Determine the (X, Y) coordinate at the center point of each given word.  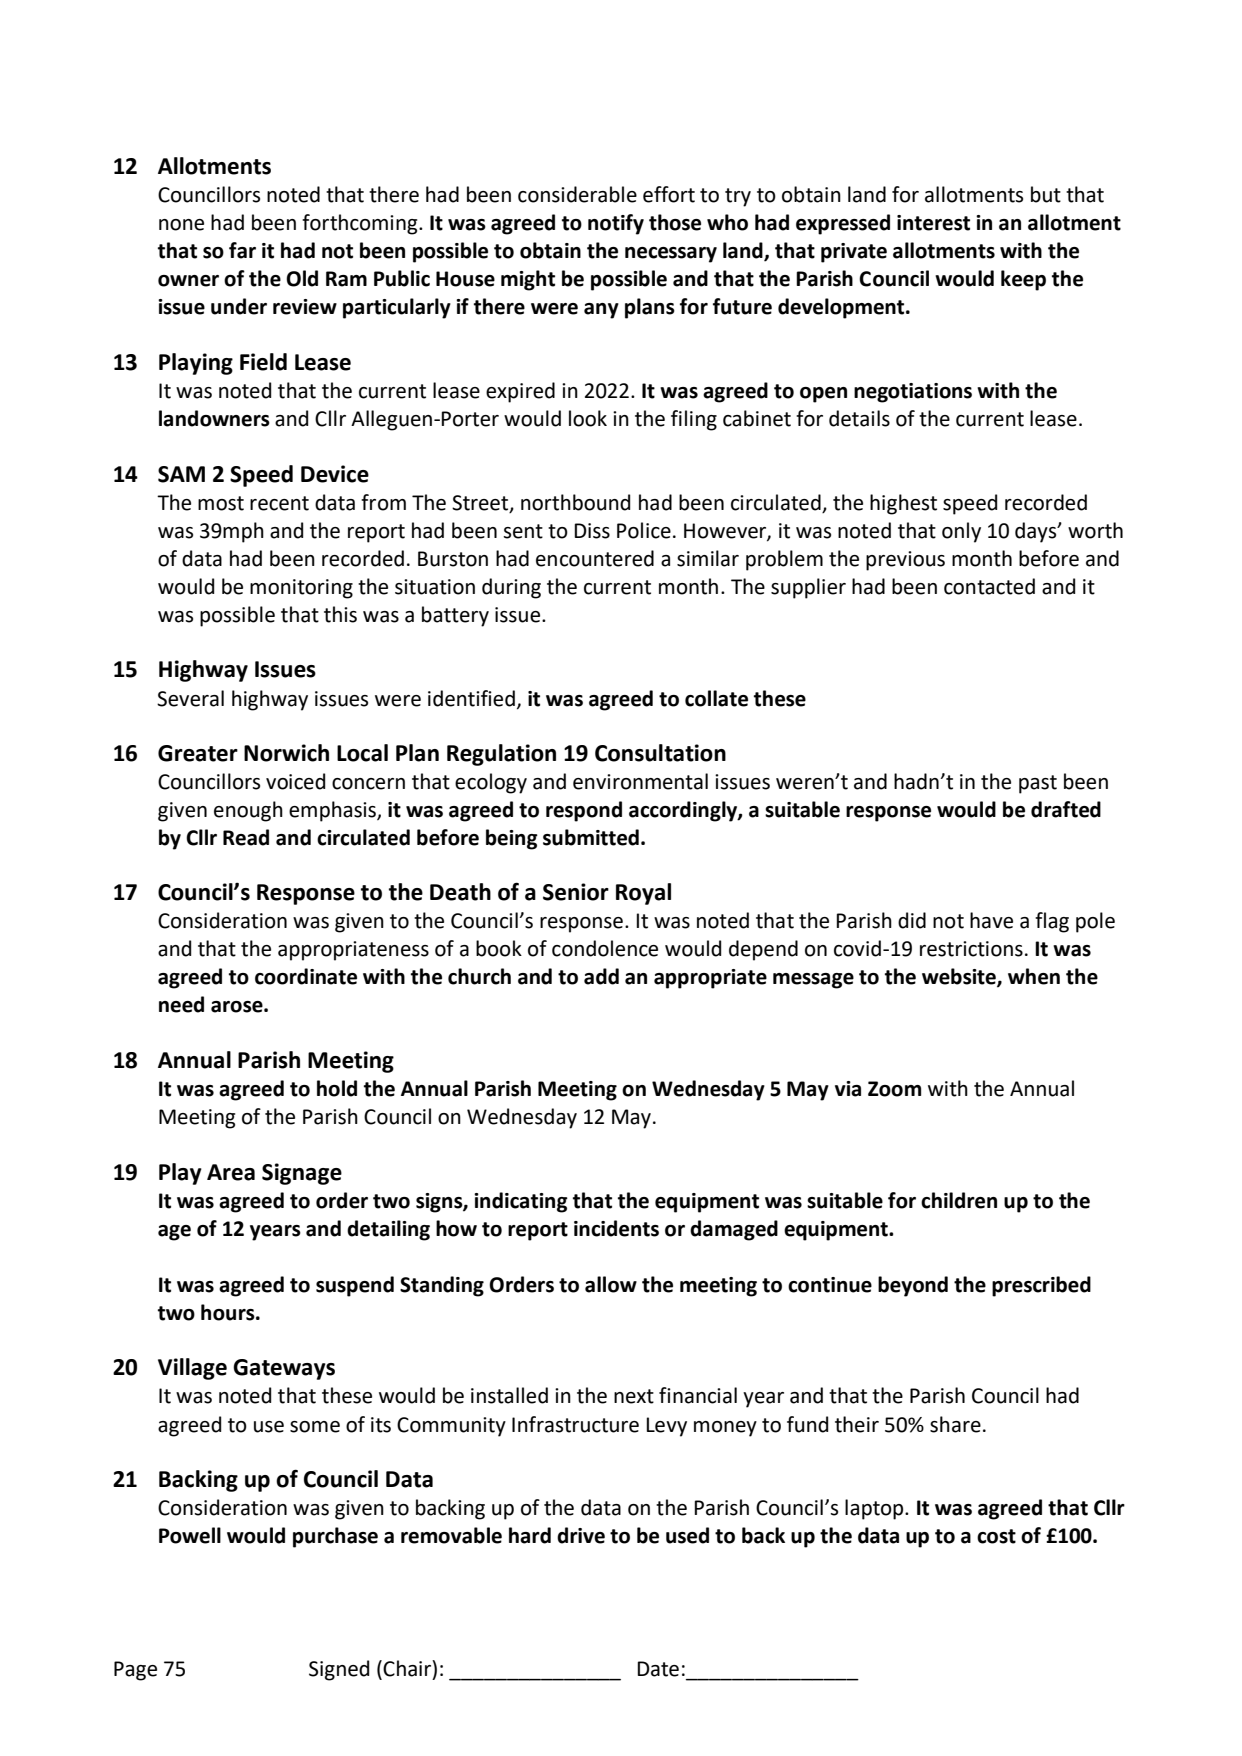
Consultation (660, 753)
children (959, 1200)
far (242, 250)
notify (616, 224)
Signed (339, 1670)
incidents (616, 1228)
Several (190, 698)
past (1038, 784)
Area (231, 1172)
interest (933, 223)
